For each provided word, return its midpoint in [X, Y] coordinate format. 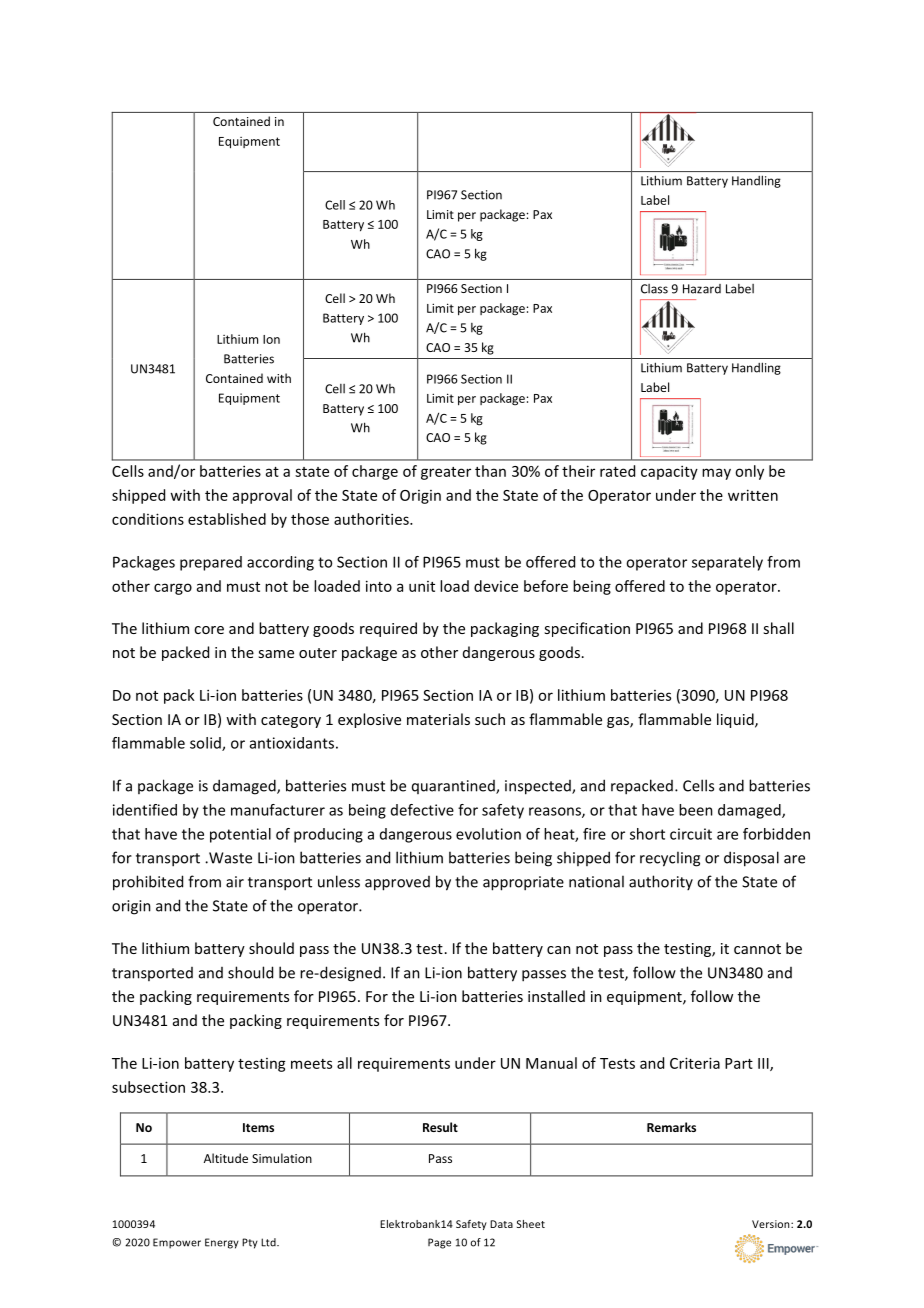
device [496, 586]
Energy [222, 1243]
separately [727, 563]
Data [501, 1224]
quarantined [454, 787]
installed [556, 996]
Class [654, 289]
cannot [757, 949]
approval [262, 496]
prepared [211, 563]
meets [311, 1064]
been [696, 810]
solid [206, 744]
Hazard [702, 289]
